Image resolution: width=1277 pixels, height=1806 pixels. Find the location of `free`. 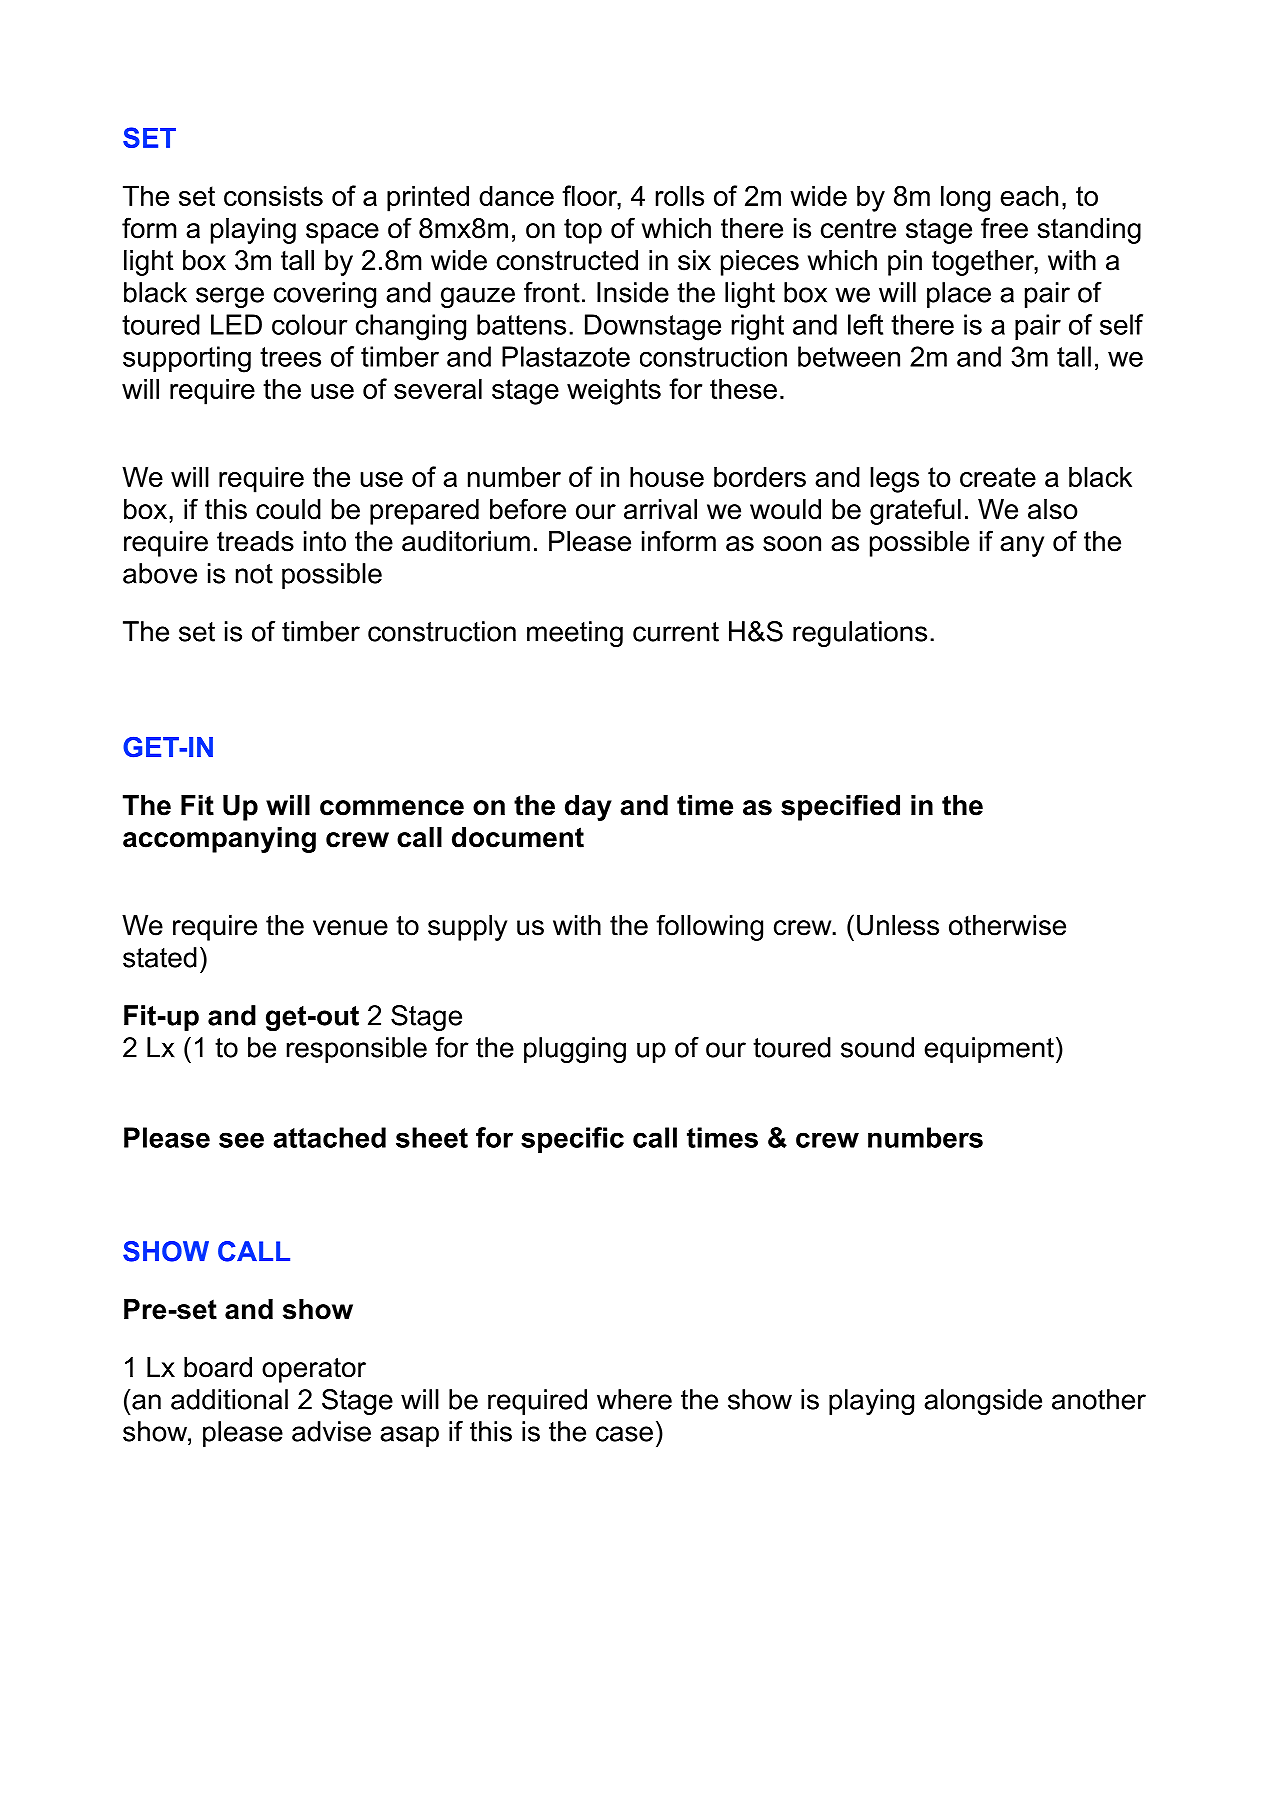

free is located at coordinates (1004, 228).
